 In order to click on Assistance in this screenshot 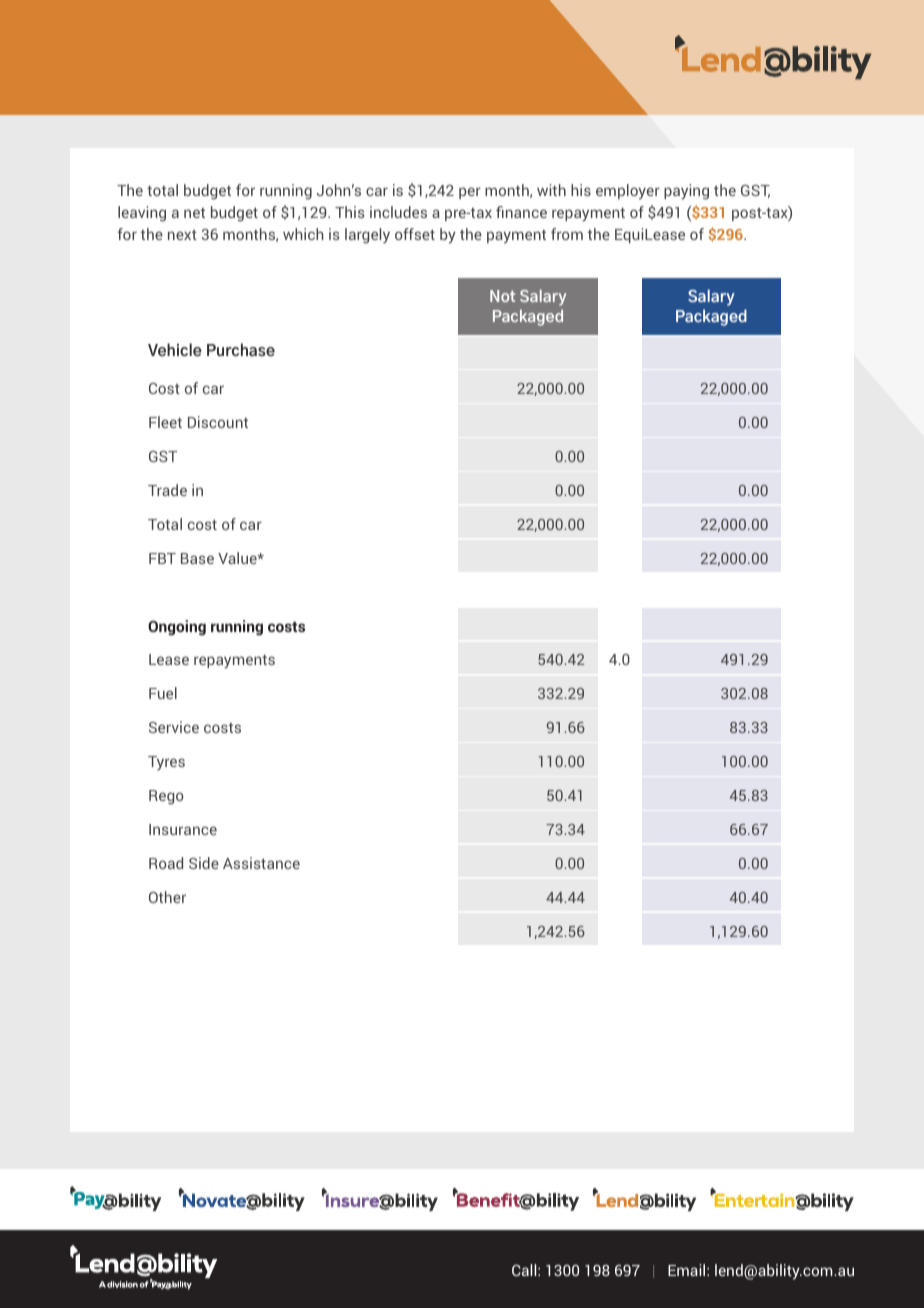, I will do `click(261, 863)`.
